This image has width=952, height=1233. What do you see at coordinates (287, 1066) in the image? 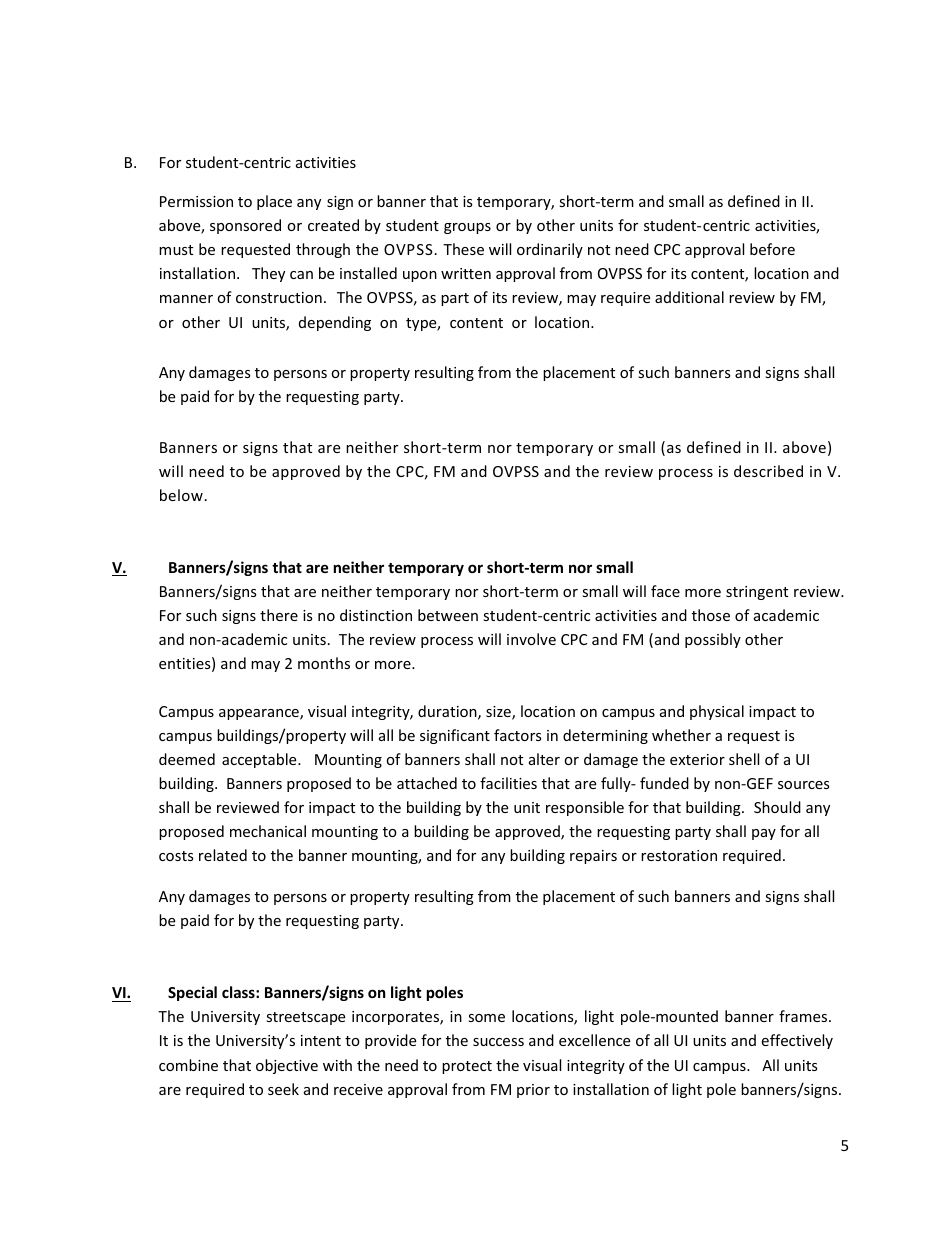
I see `objective` at bounding box center [287, 1066].
